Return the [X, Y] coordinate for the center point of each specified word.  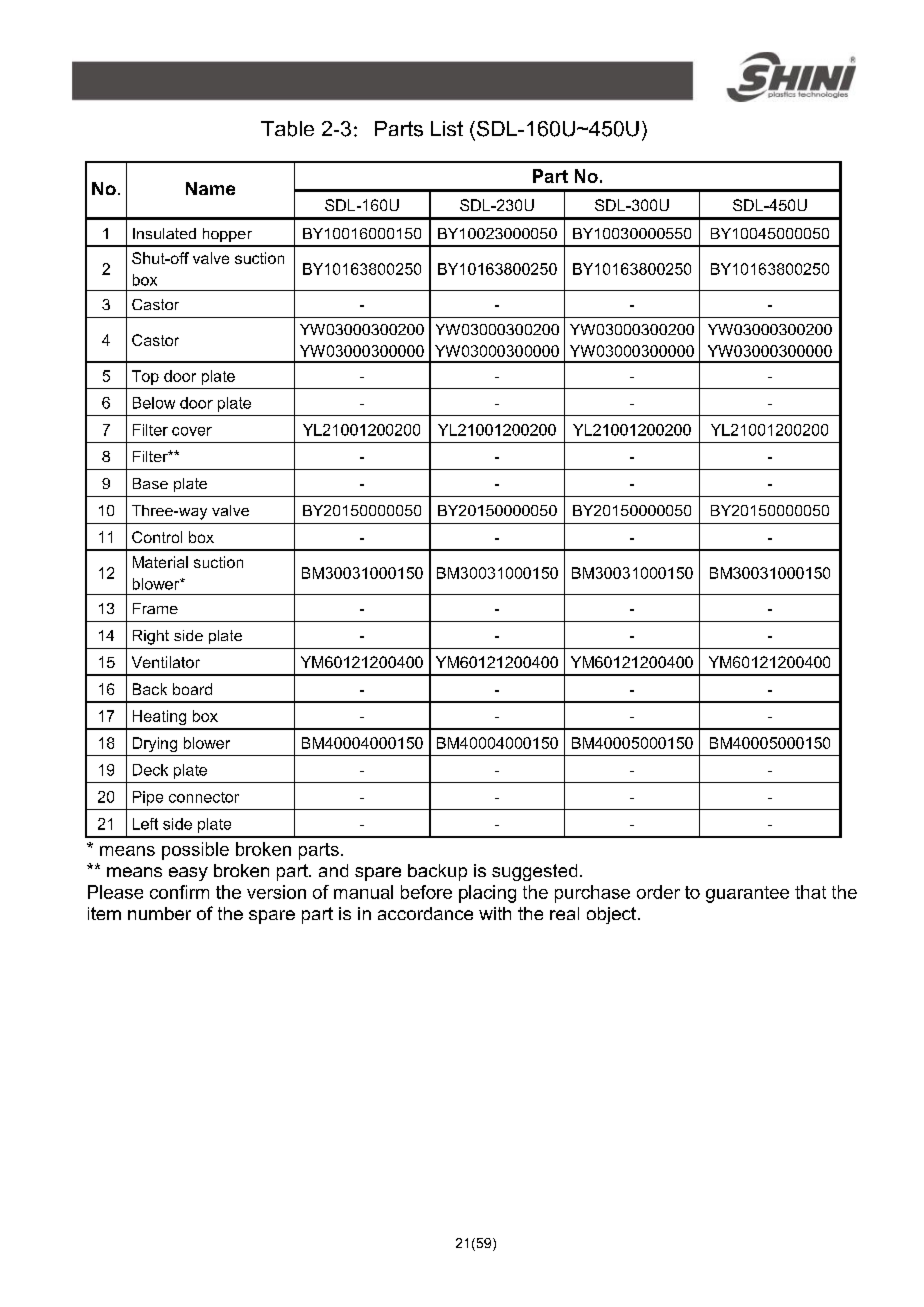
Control [157, 537]
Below [154, 403]
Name [210, 188]
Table [287, 129]
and [333, 870]
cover [192, 431]
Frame [155, 608]
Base [150, 483]
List [447, 128]
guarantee [747, 894]
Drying [155, 744]
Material [160, 562]
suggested [534, 872]
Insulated [164, 233]
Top [145, 377]
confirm [179, 892]
